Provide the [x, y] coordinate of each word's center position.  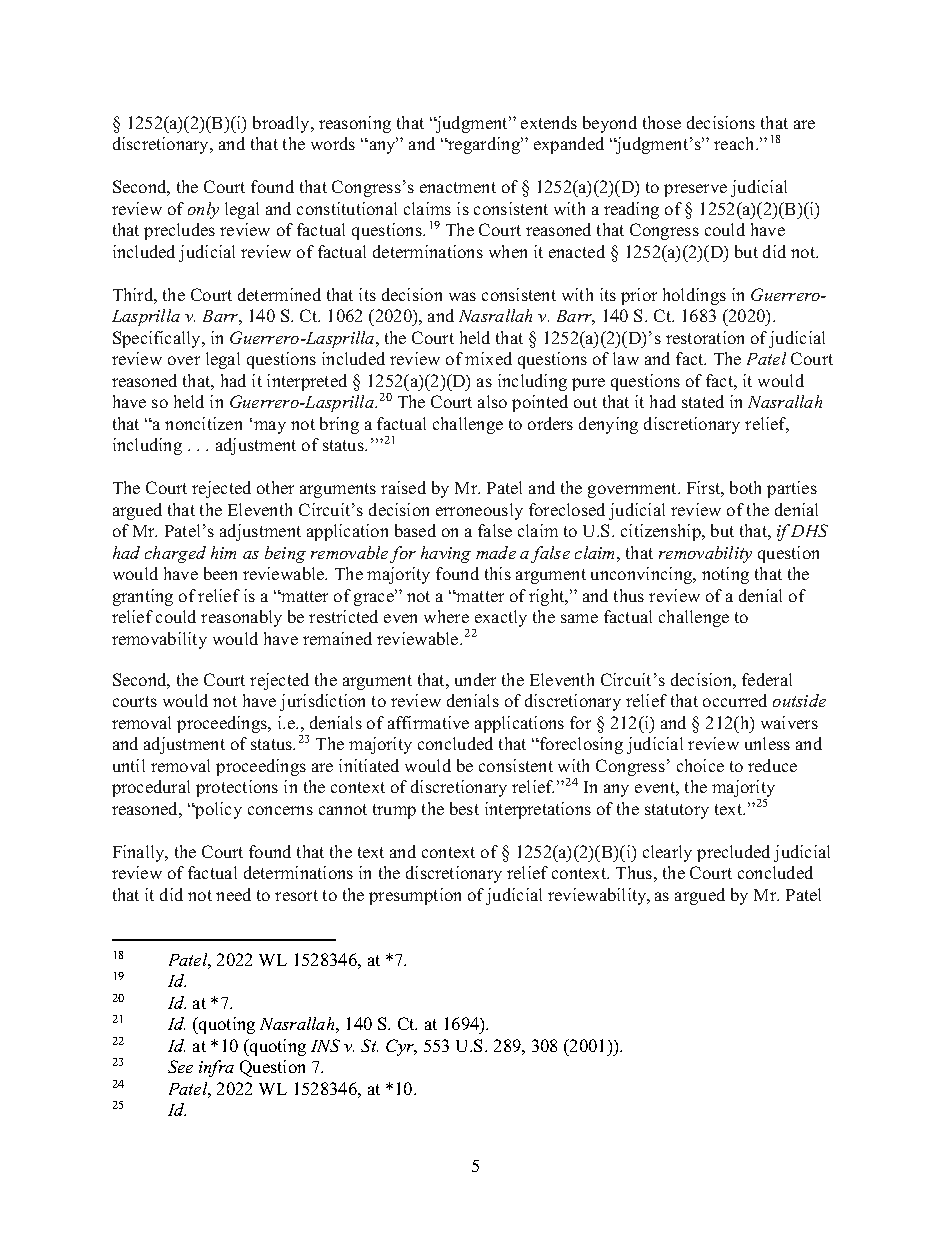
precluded [733, 853]
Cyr [401, 1047]
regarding [484, 145]
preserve [695, 190]
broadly [282, 124]
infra [216, 1068]
